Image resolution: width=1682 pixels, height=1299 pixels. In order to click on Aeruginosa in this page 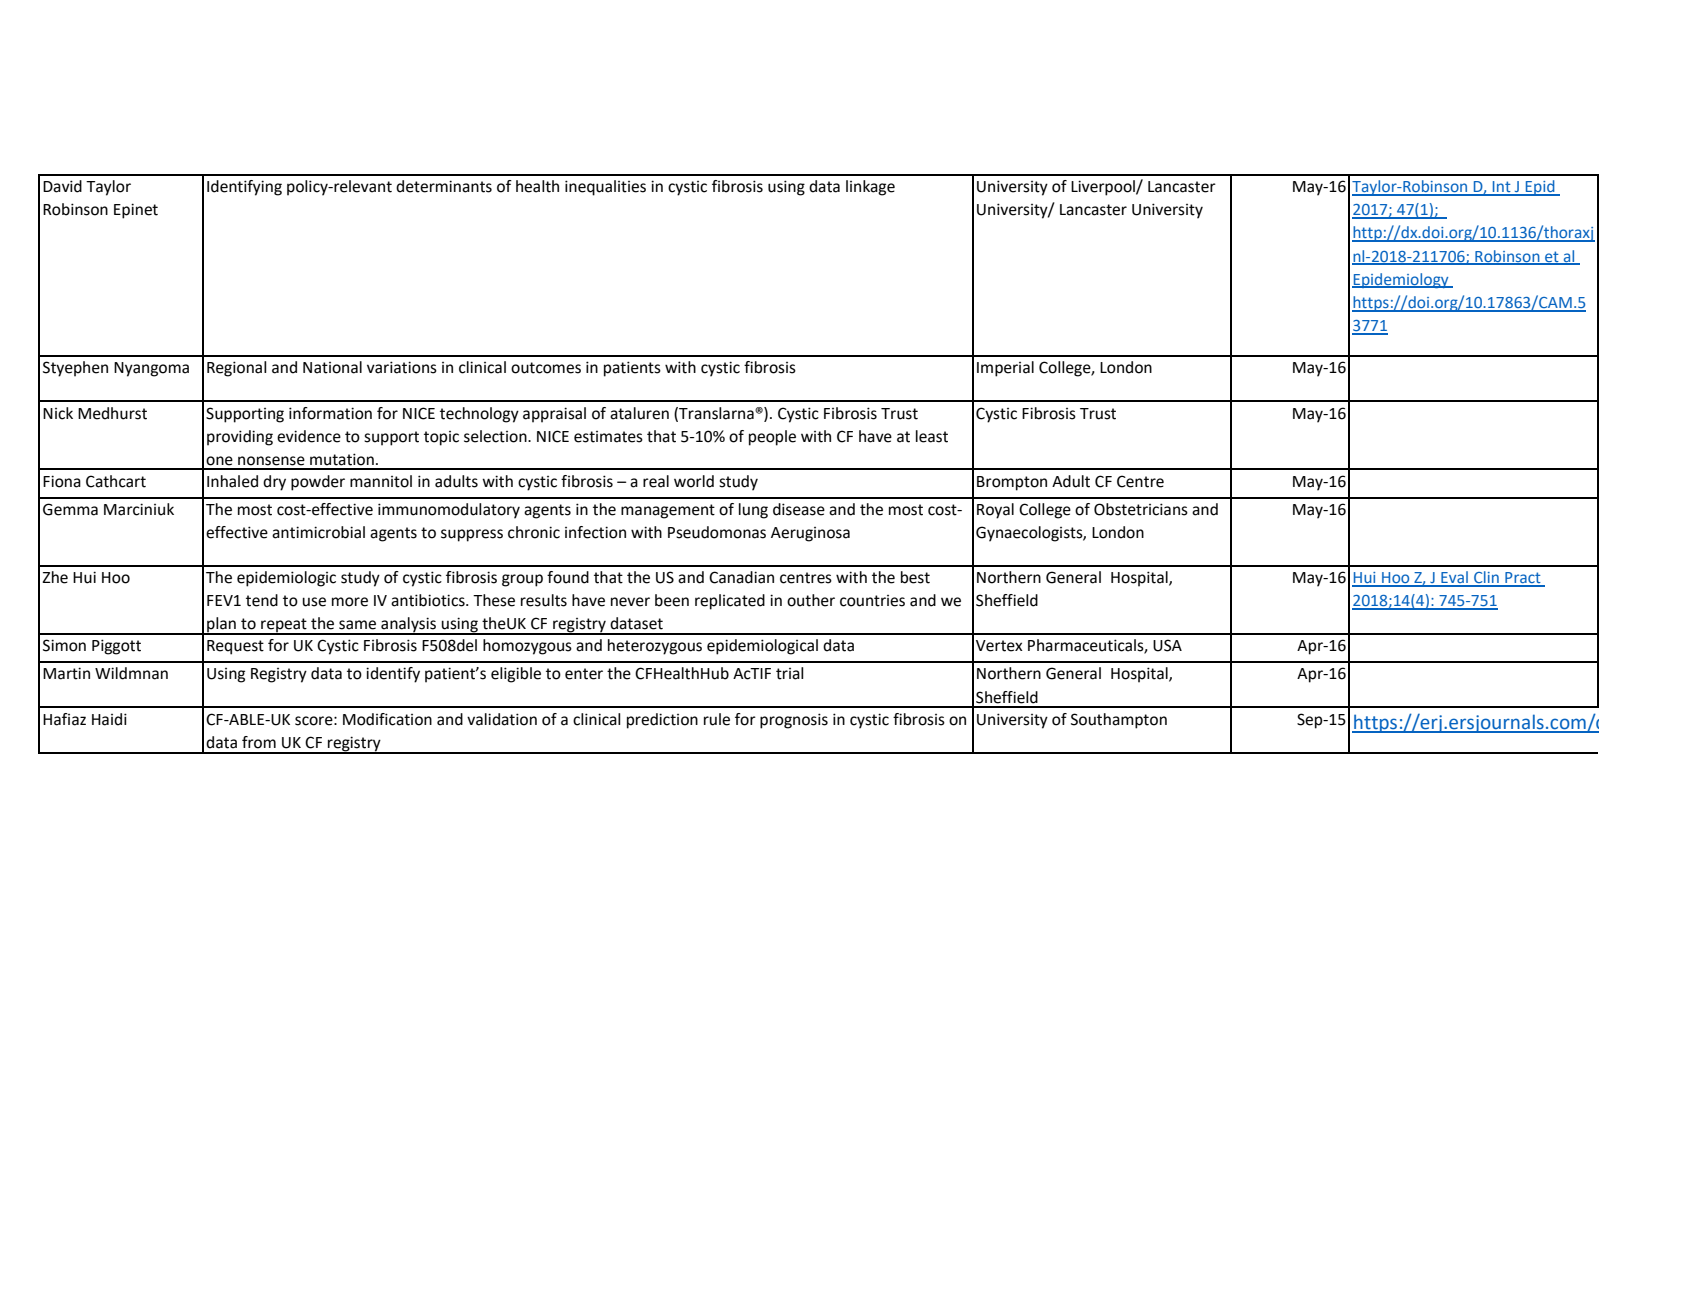, I will do `click(810, 534)`.
